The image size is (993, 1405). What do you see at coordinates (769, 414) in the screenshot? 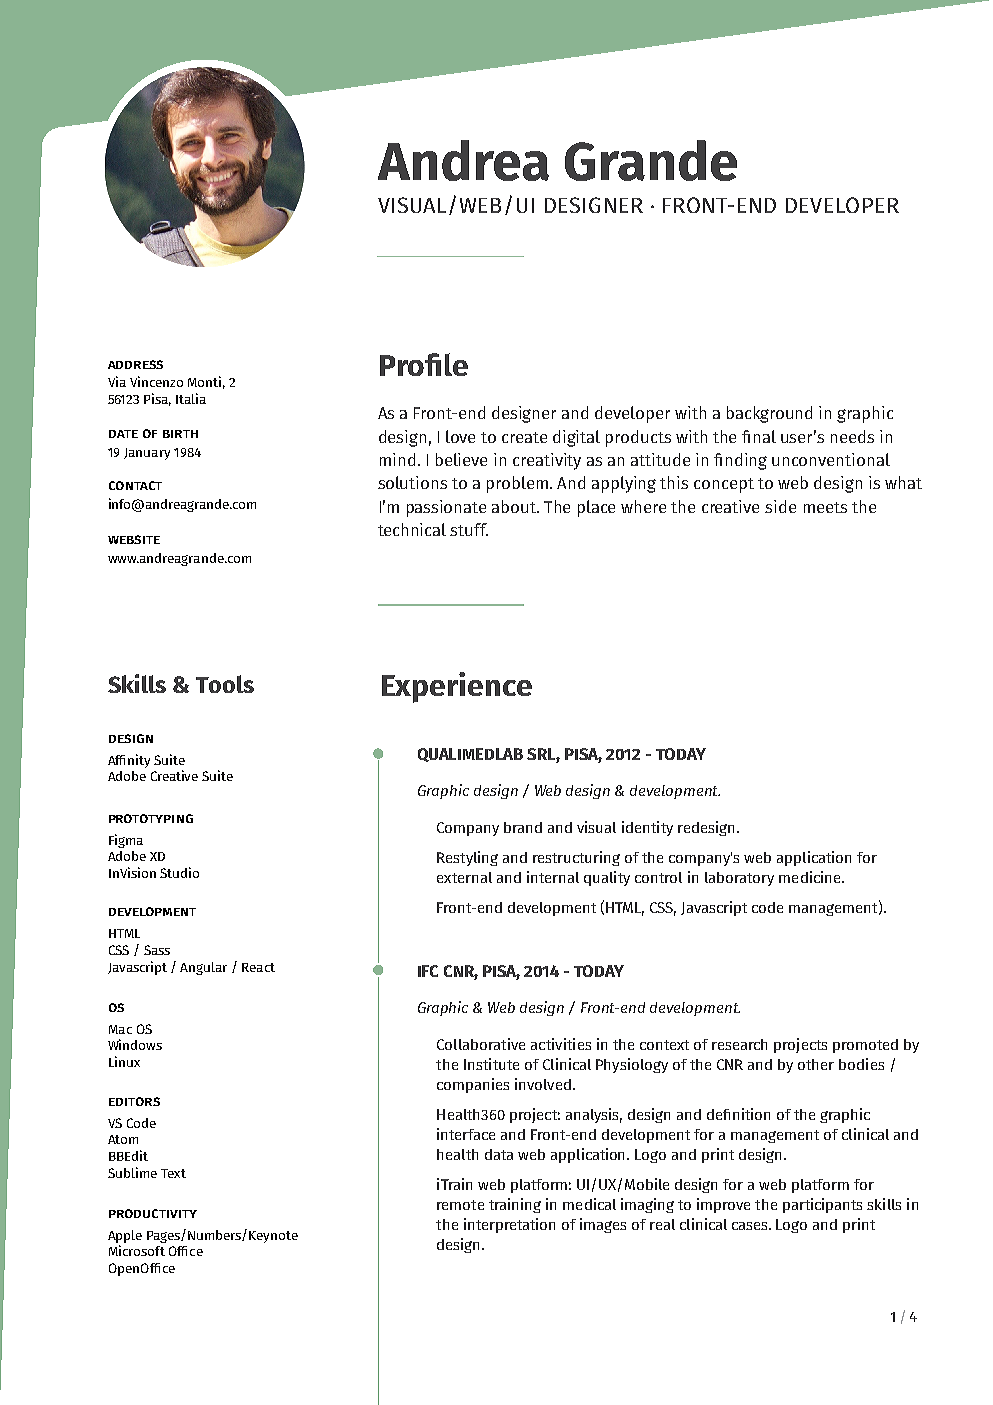
I see `background` at bounding box center [769, 414].
